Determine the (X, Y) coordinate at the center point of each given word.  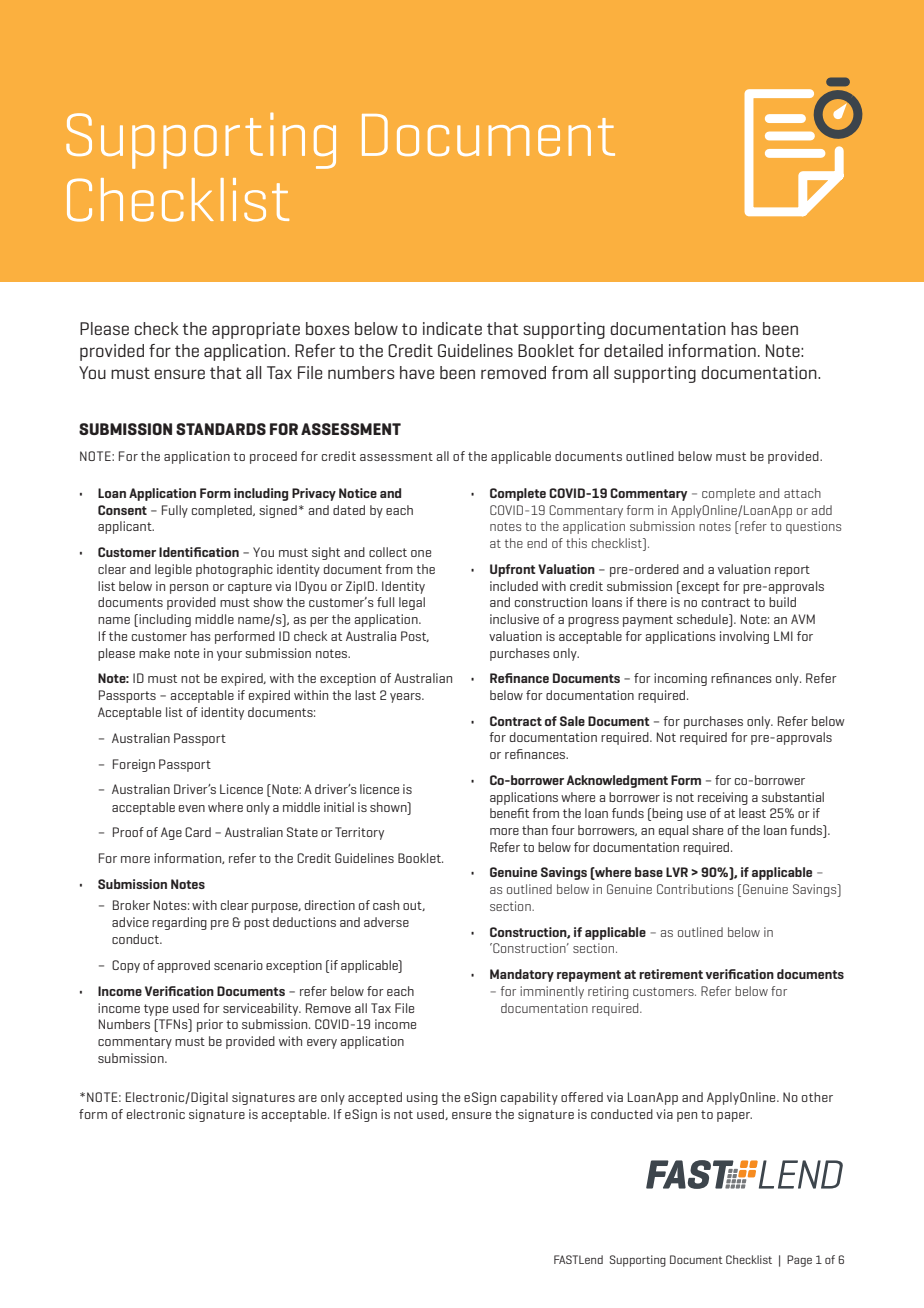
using (422, 1098)
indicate (452, 328)
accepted (375, 1098)
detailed (633, 350)
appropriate (256, 330)
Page (799, 1261)
